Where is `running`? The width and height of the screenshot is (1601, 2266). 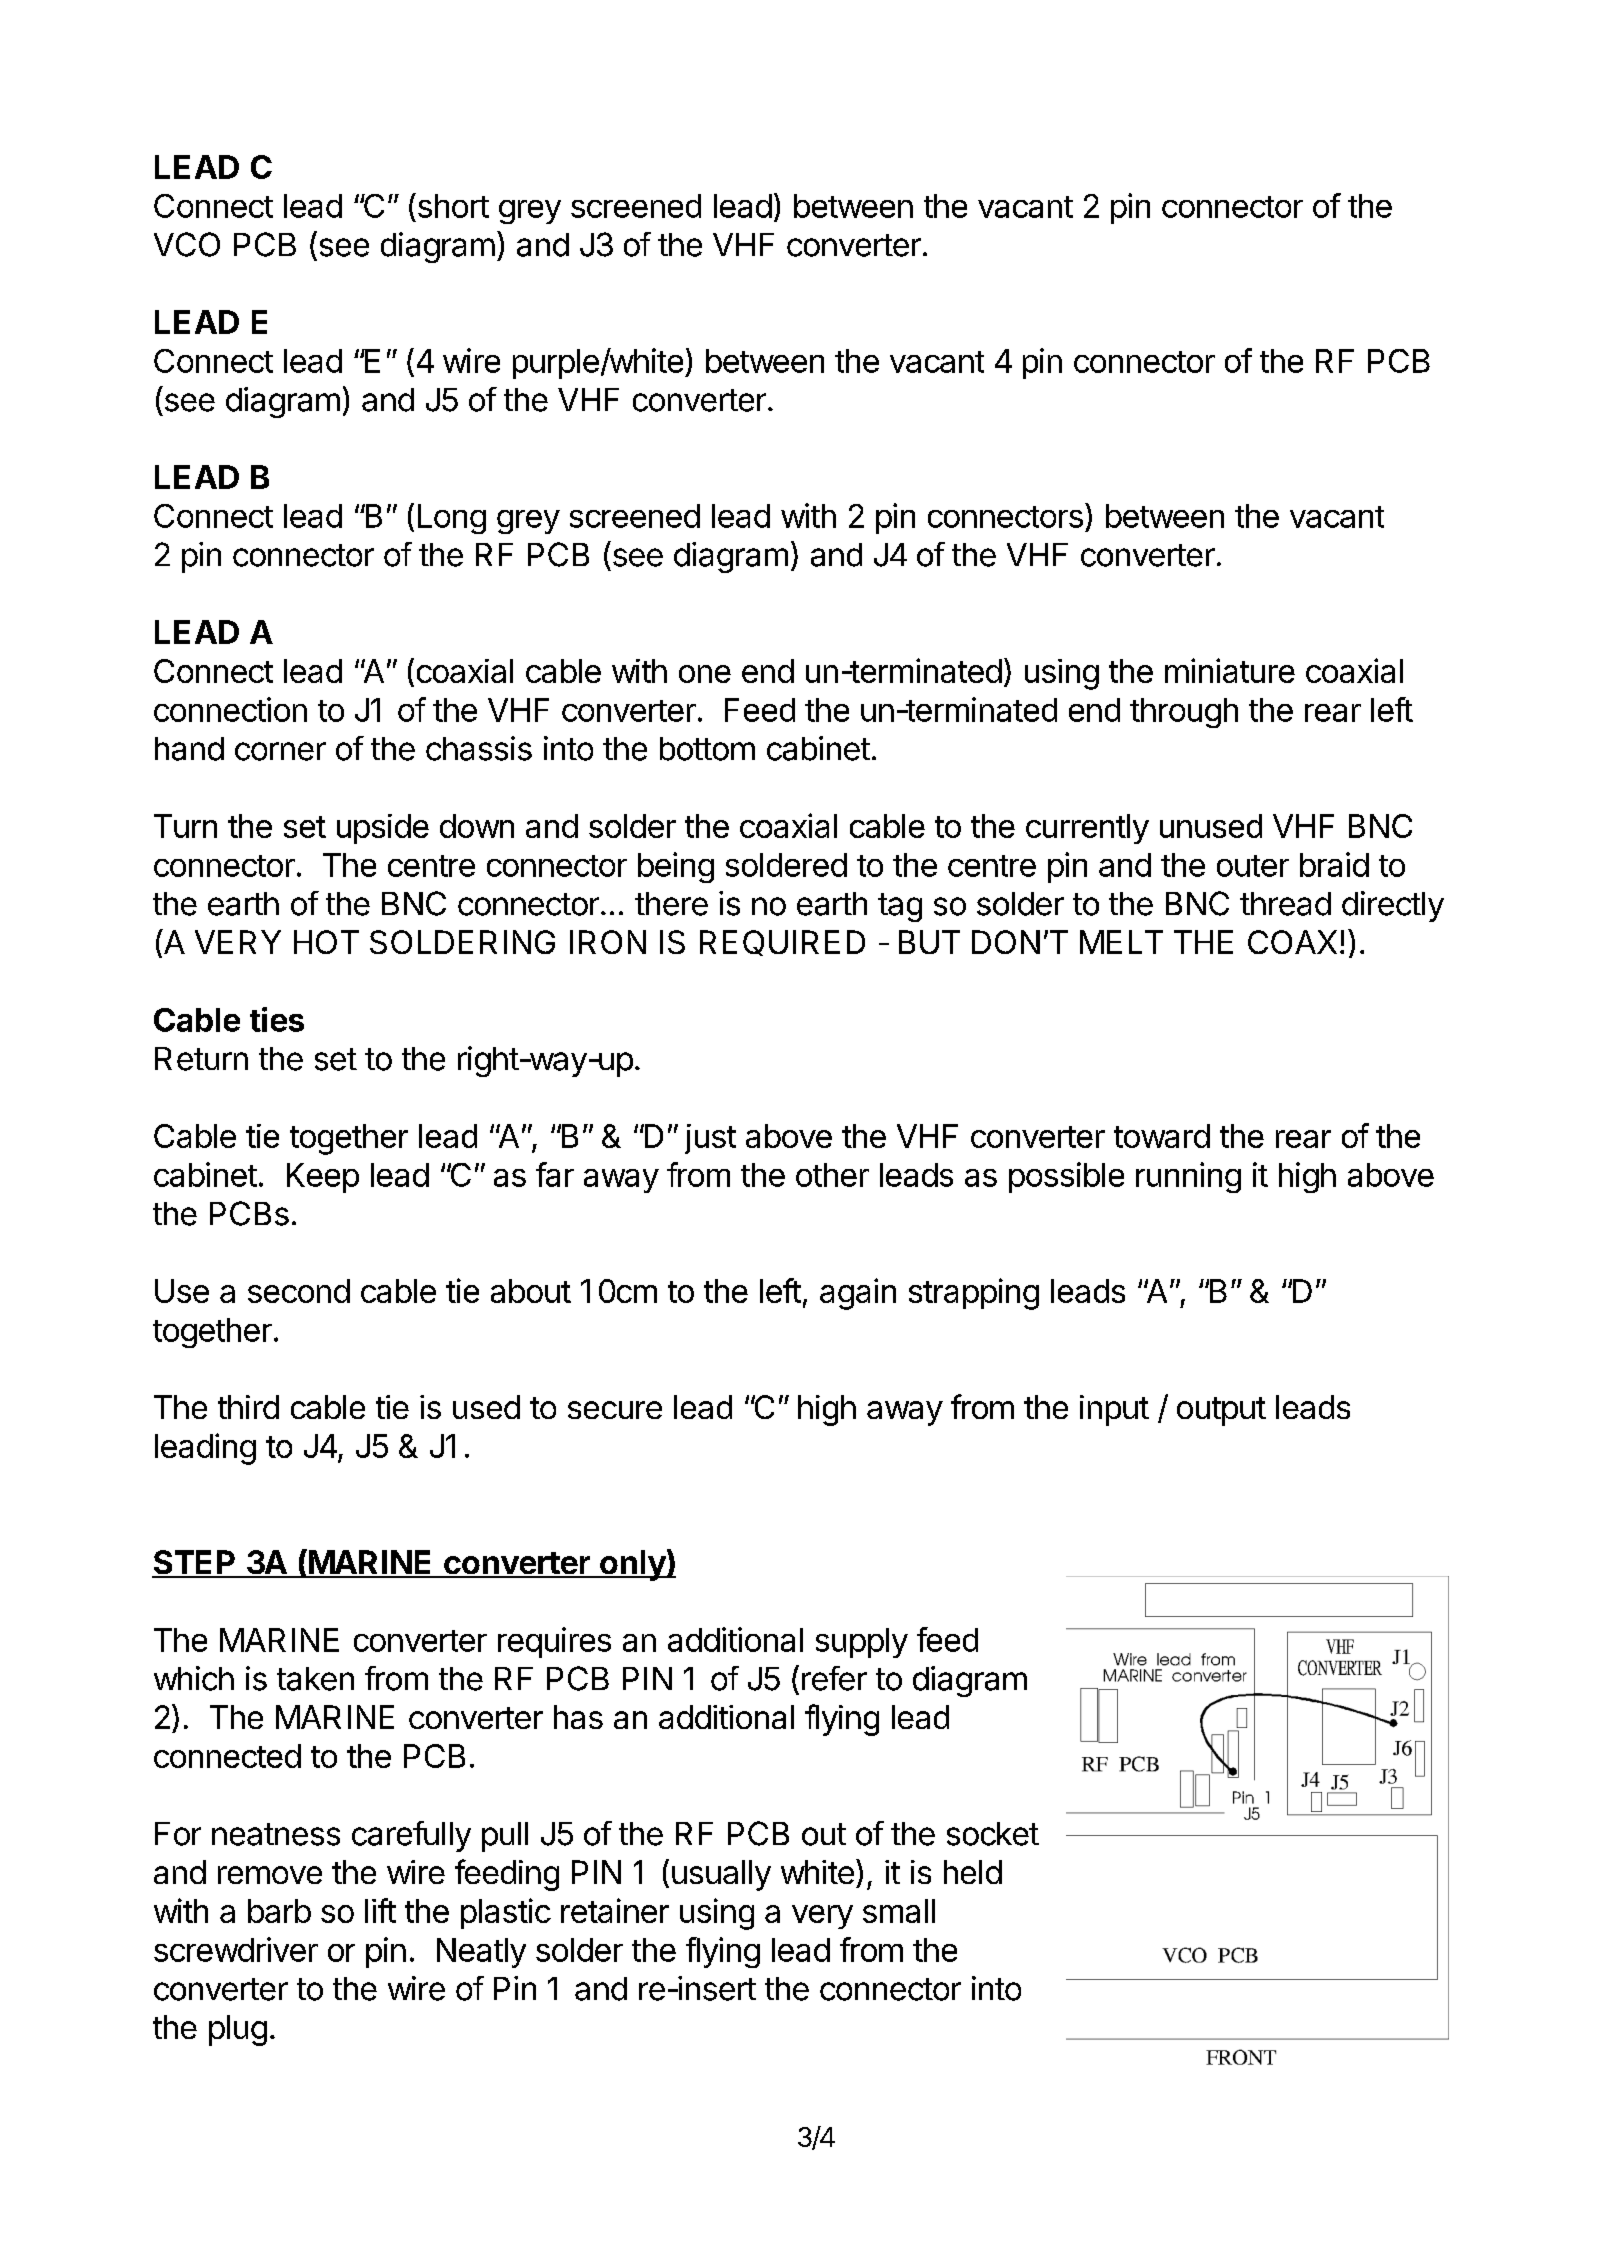 running is located at coordinates (1188, 1177).
